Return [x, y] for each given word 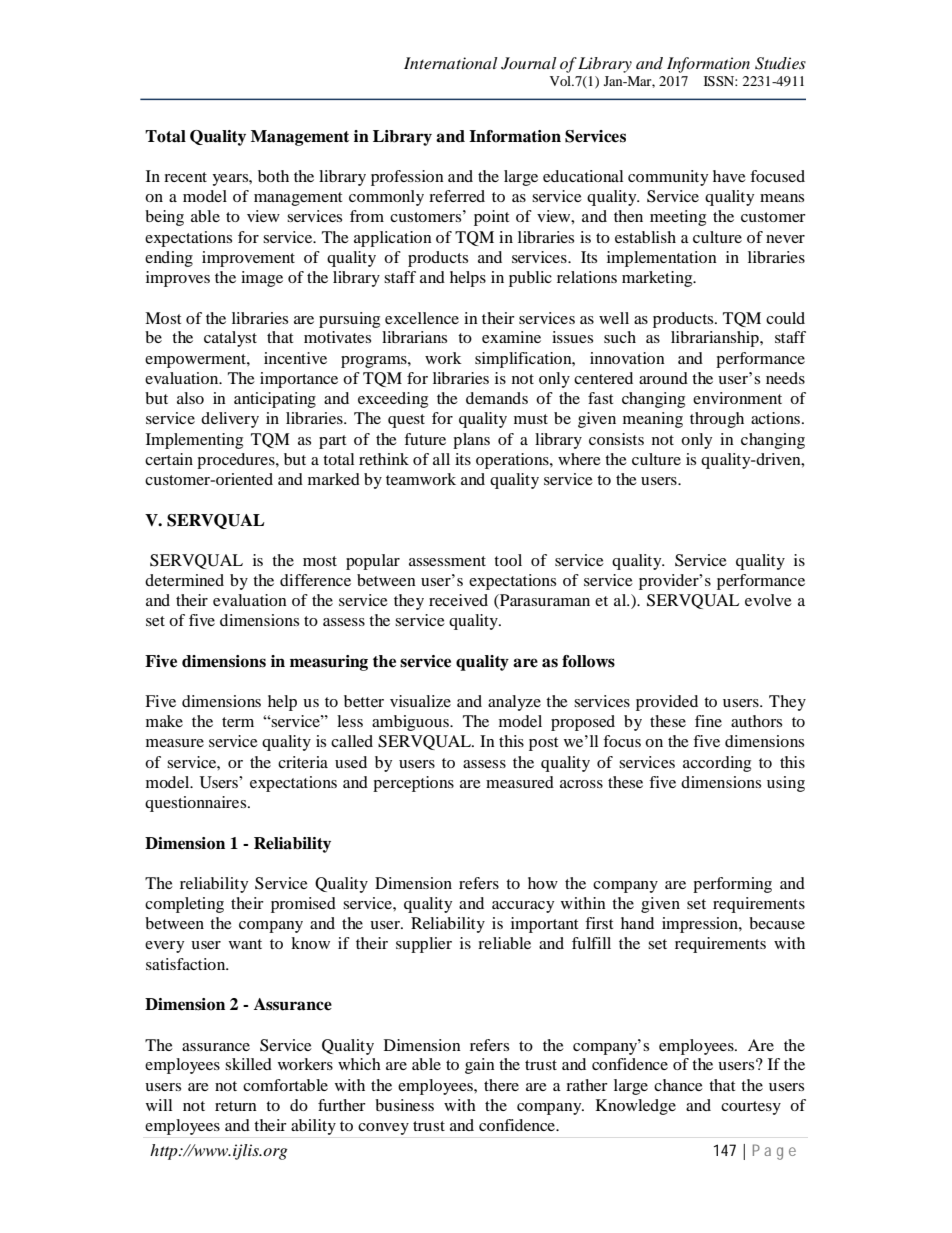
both [273, 176]
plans [471, 441]
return [236, 1106]
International [451, 63]
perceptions [413, 784]
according [717, 764]
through [717, 420]
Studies [780, 63]
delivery [230, 420]
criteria [303, 762]
